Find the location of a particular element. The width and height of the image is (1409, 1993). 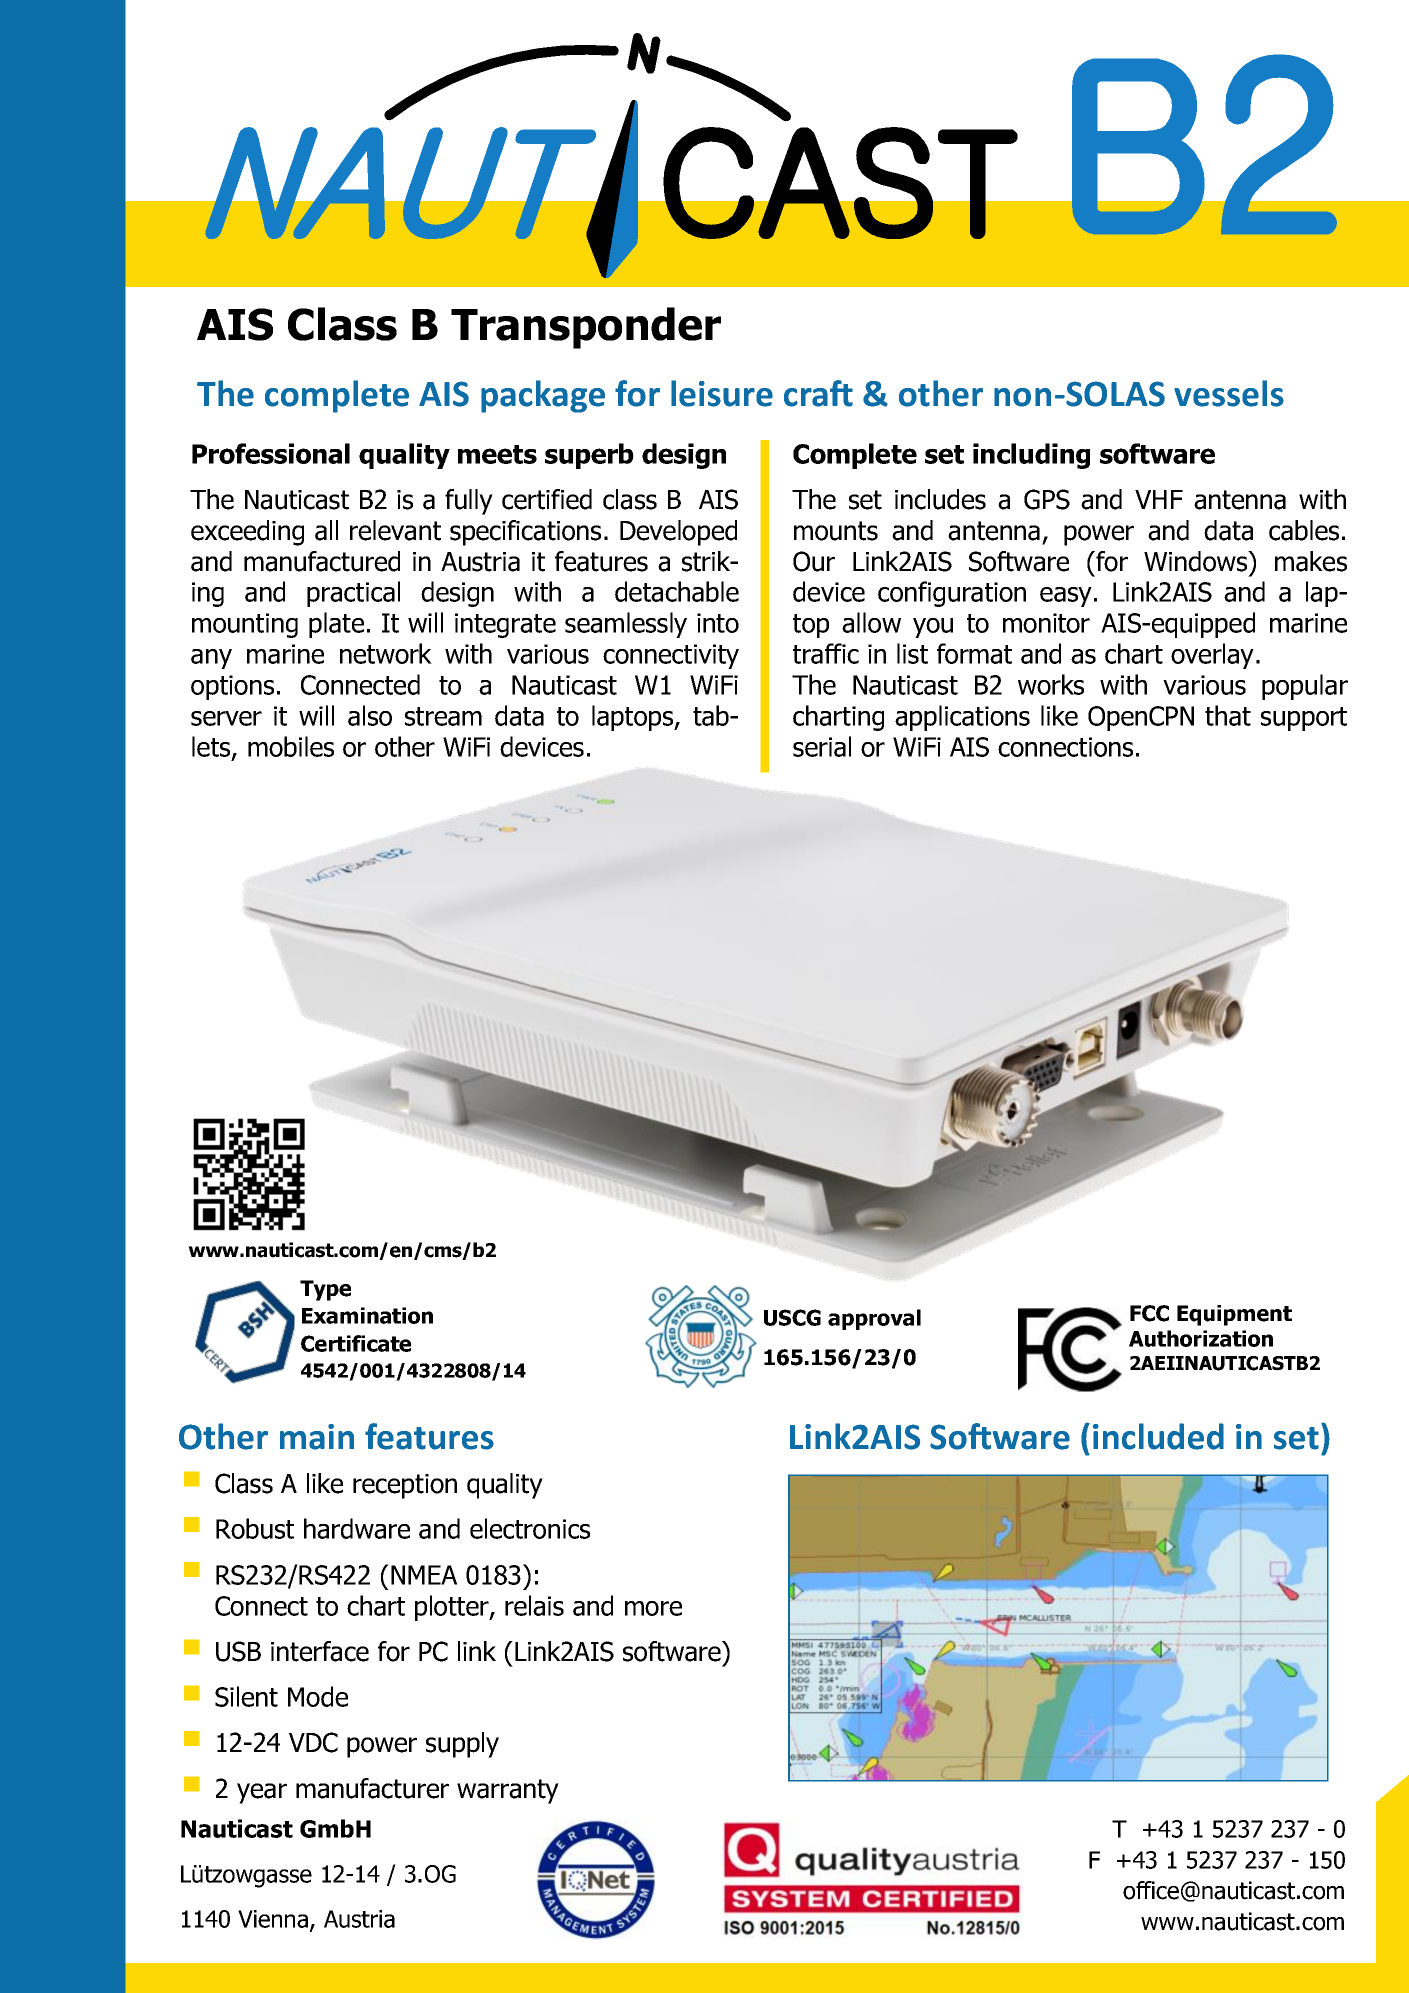

Certificate is located at coordinates (356, 1343).
